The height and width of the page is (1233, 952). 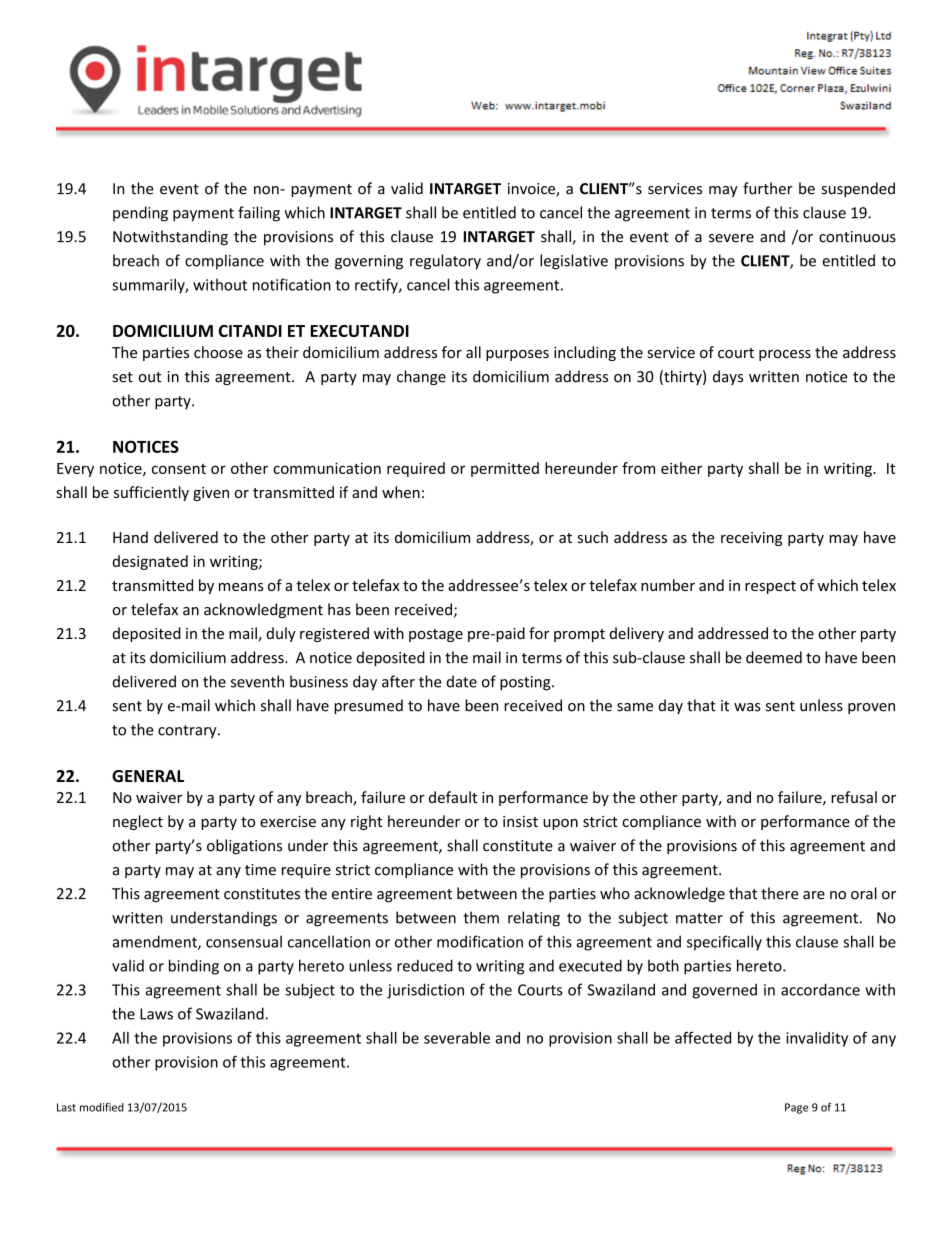 What do you see at coordinates (768, 188) in the page?
I see `further` at bounding box center [768, 188].
